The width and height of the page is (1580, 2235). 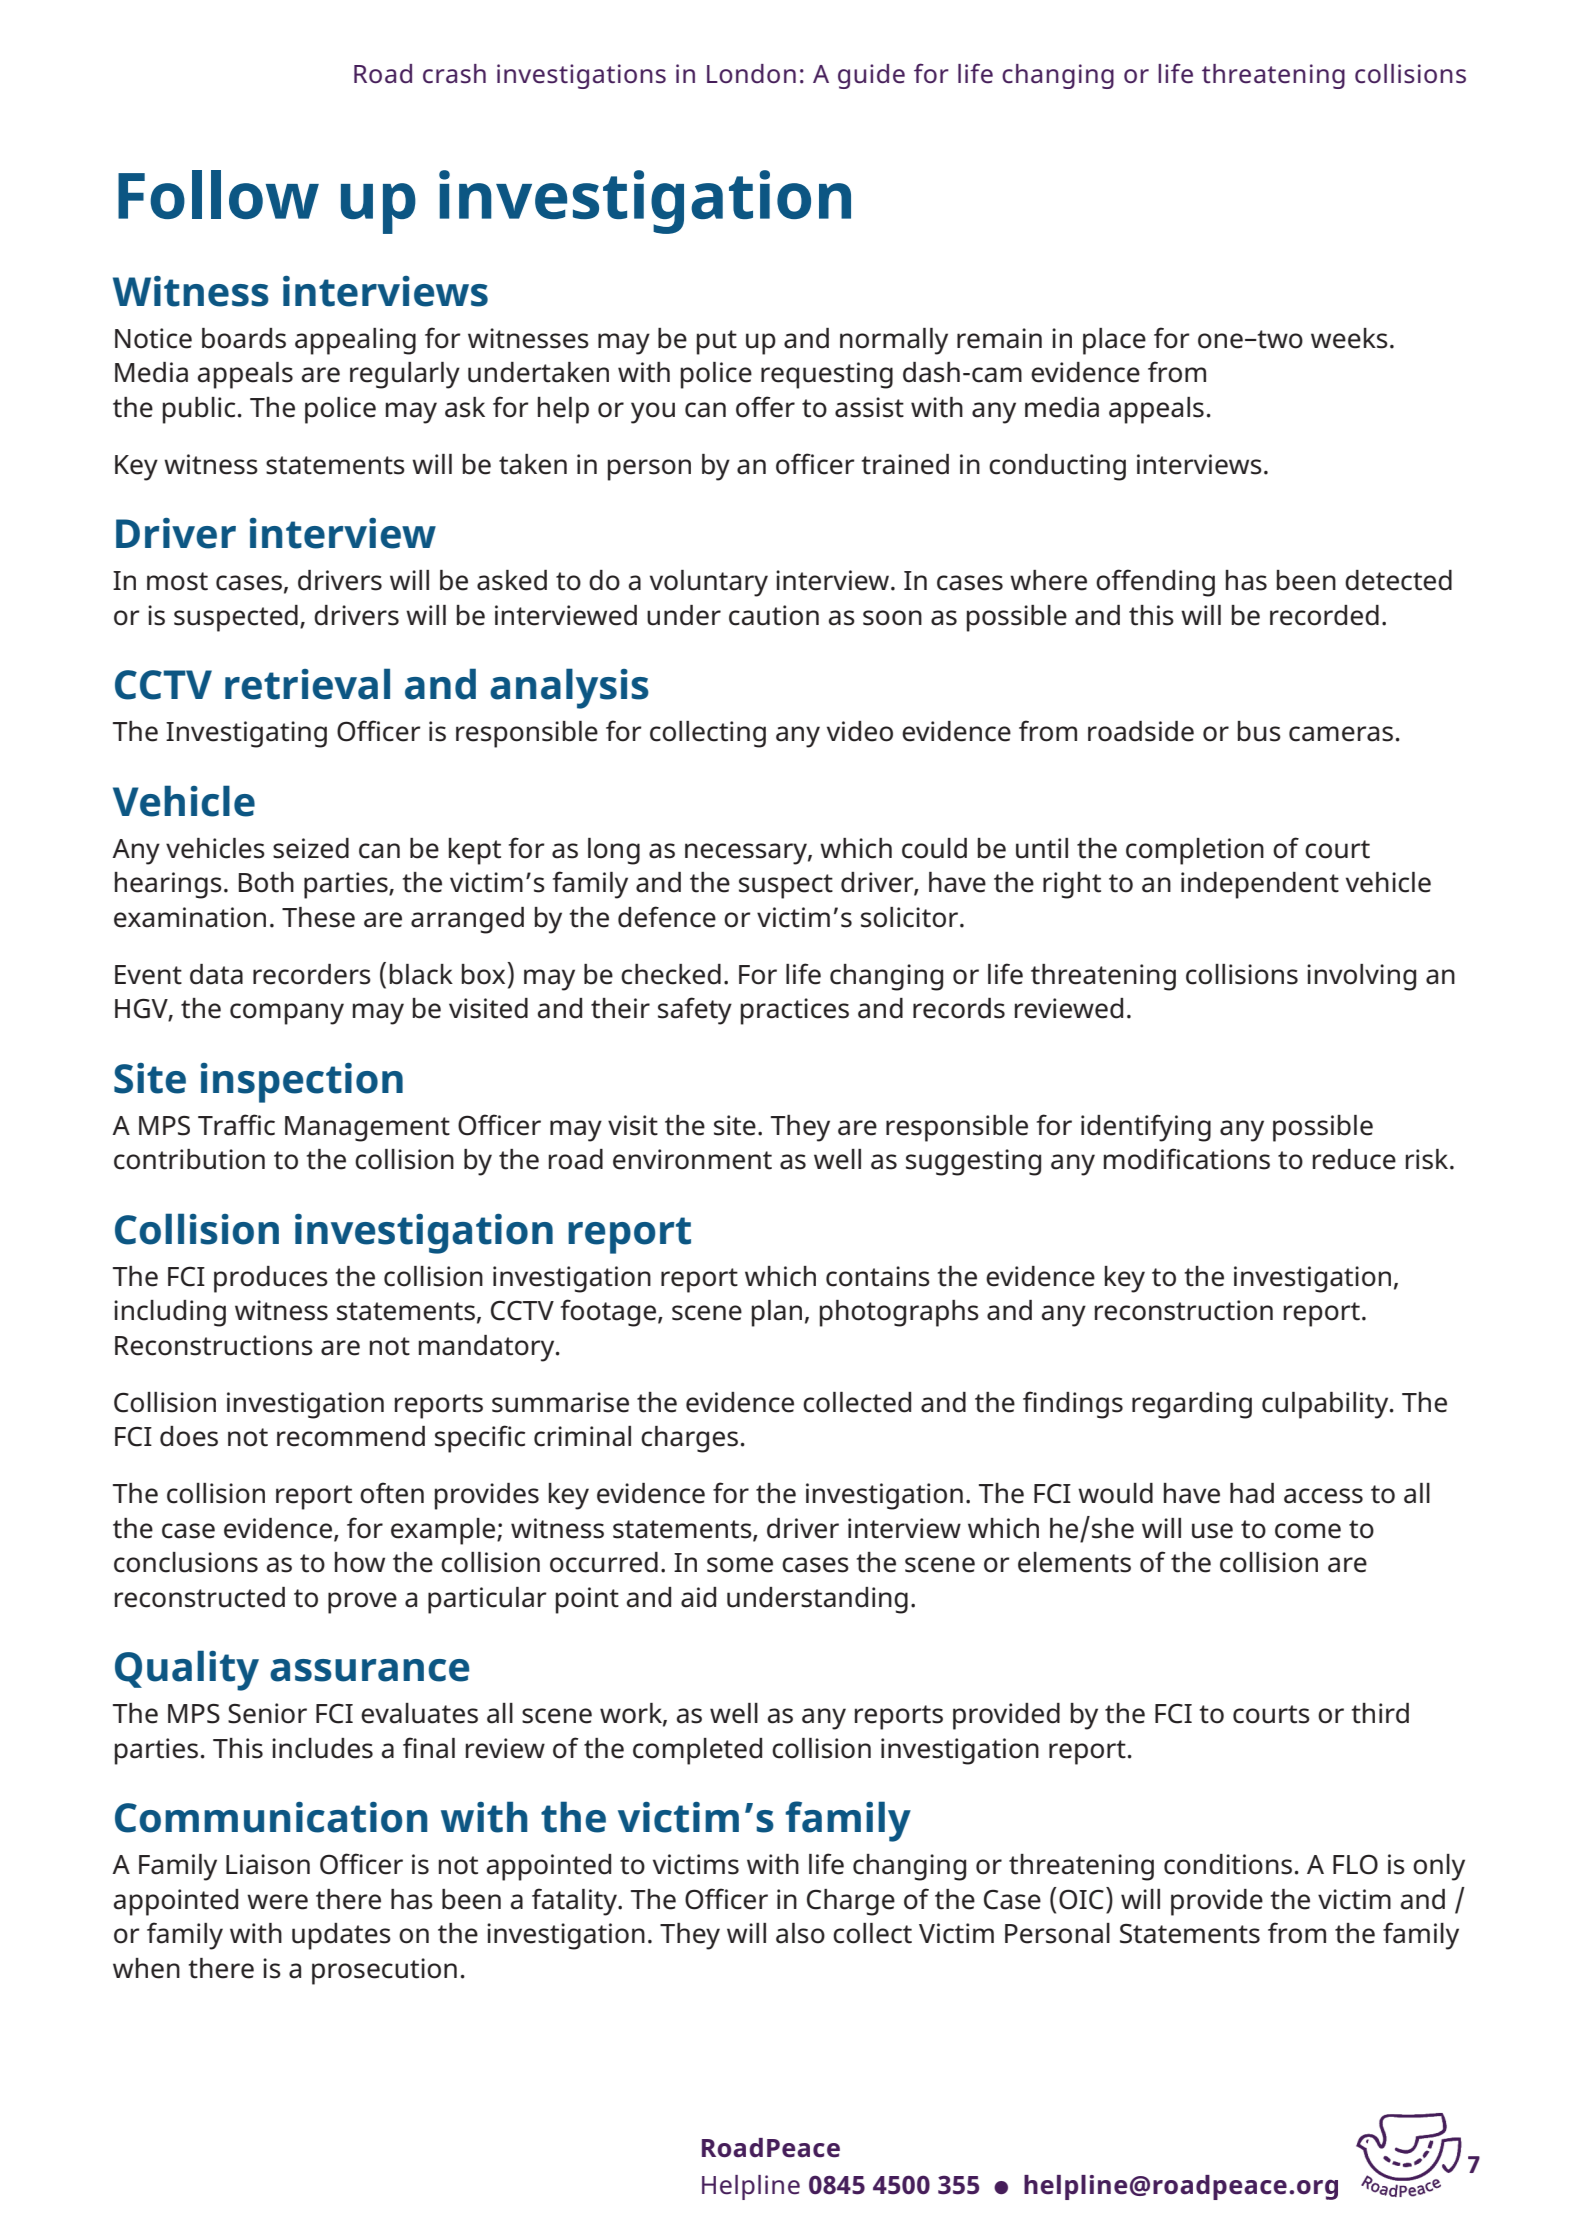 I want to click on had, so click(x=1252, y=1493).
